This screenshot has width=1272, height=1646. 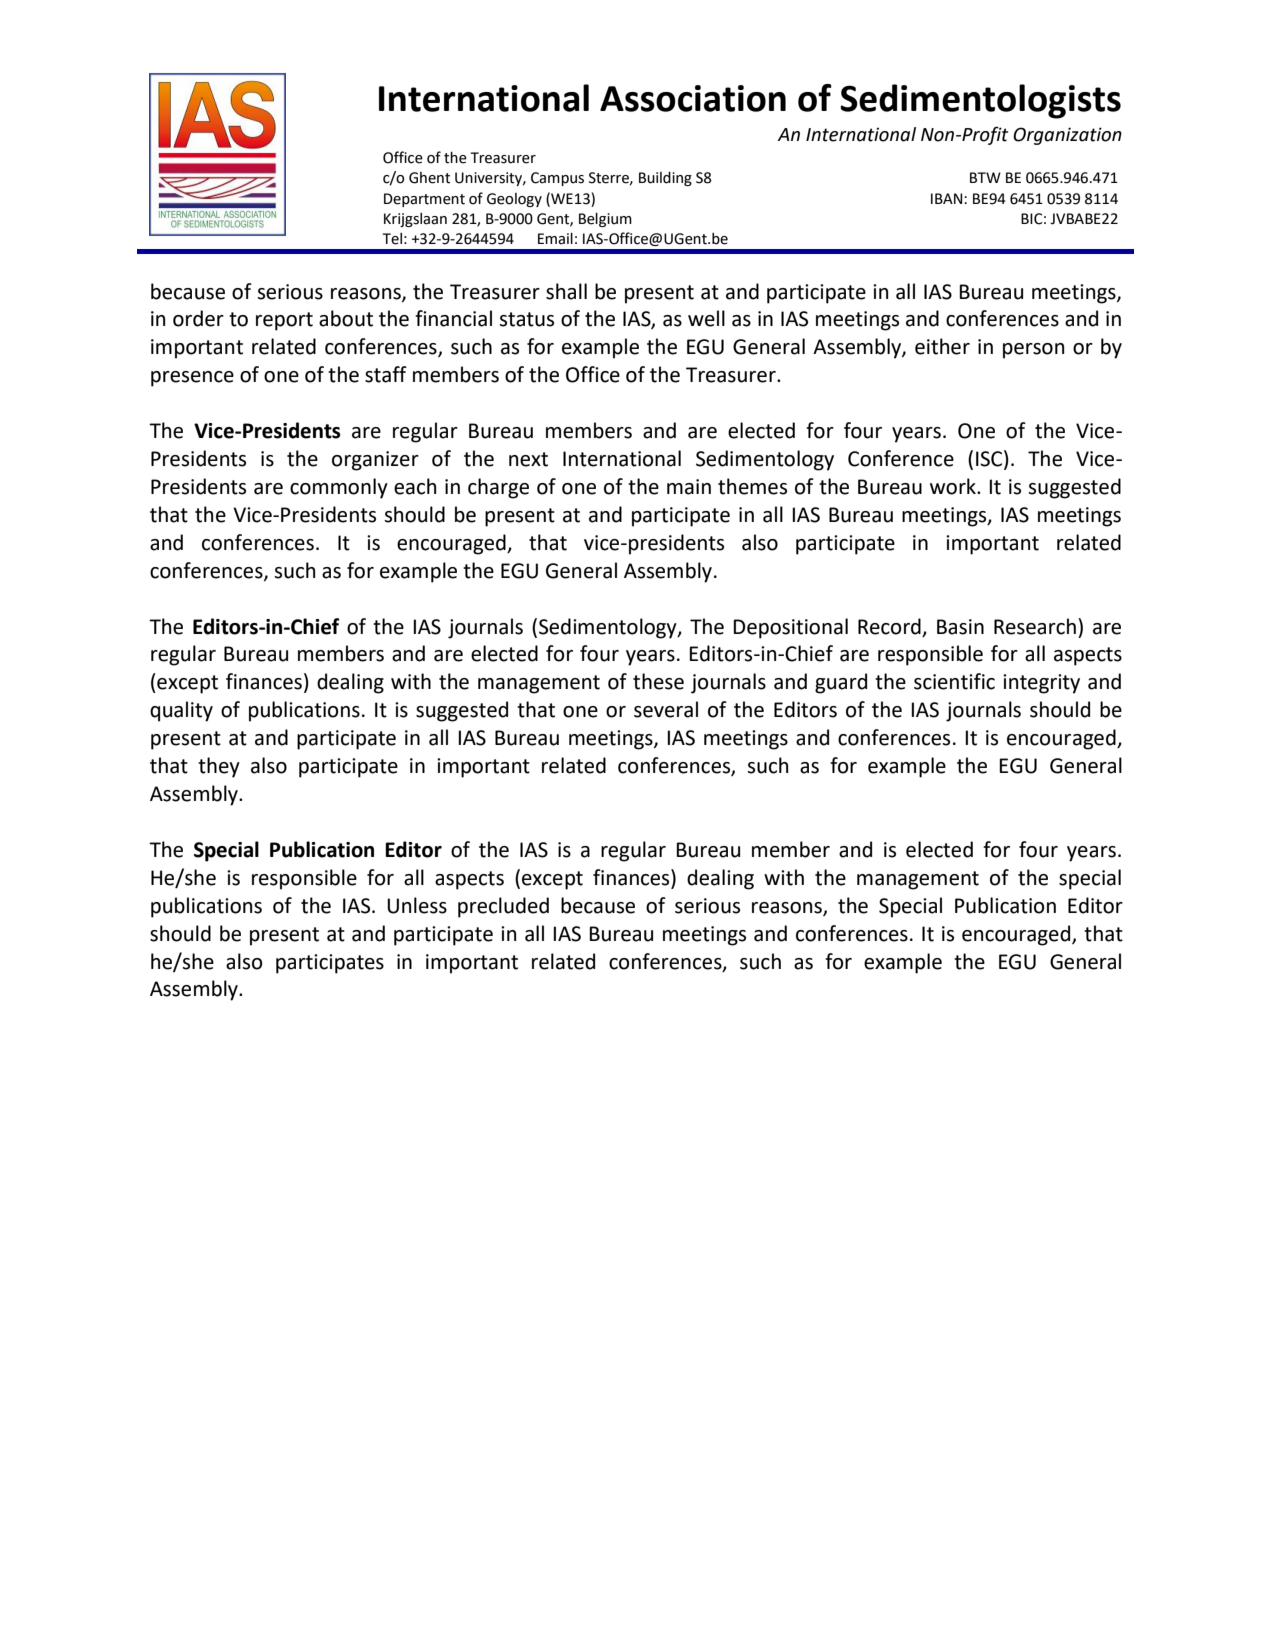 What do you see at coordinates (1067, 136) in the screenshot?
I see `Organization` at bounding box center [1067, 136].
